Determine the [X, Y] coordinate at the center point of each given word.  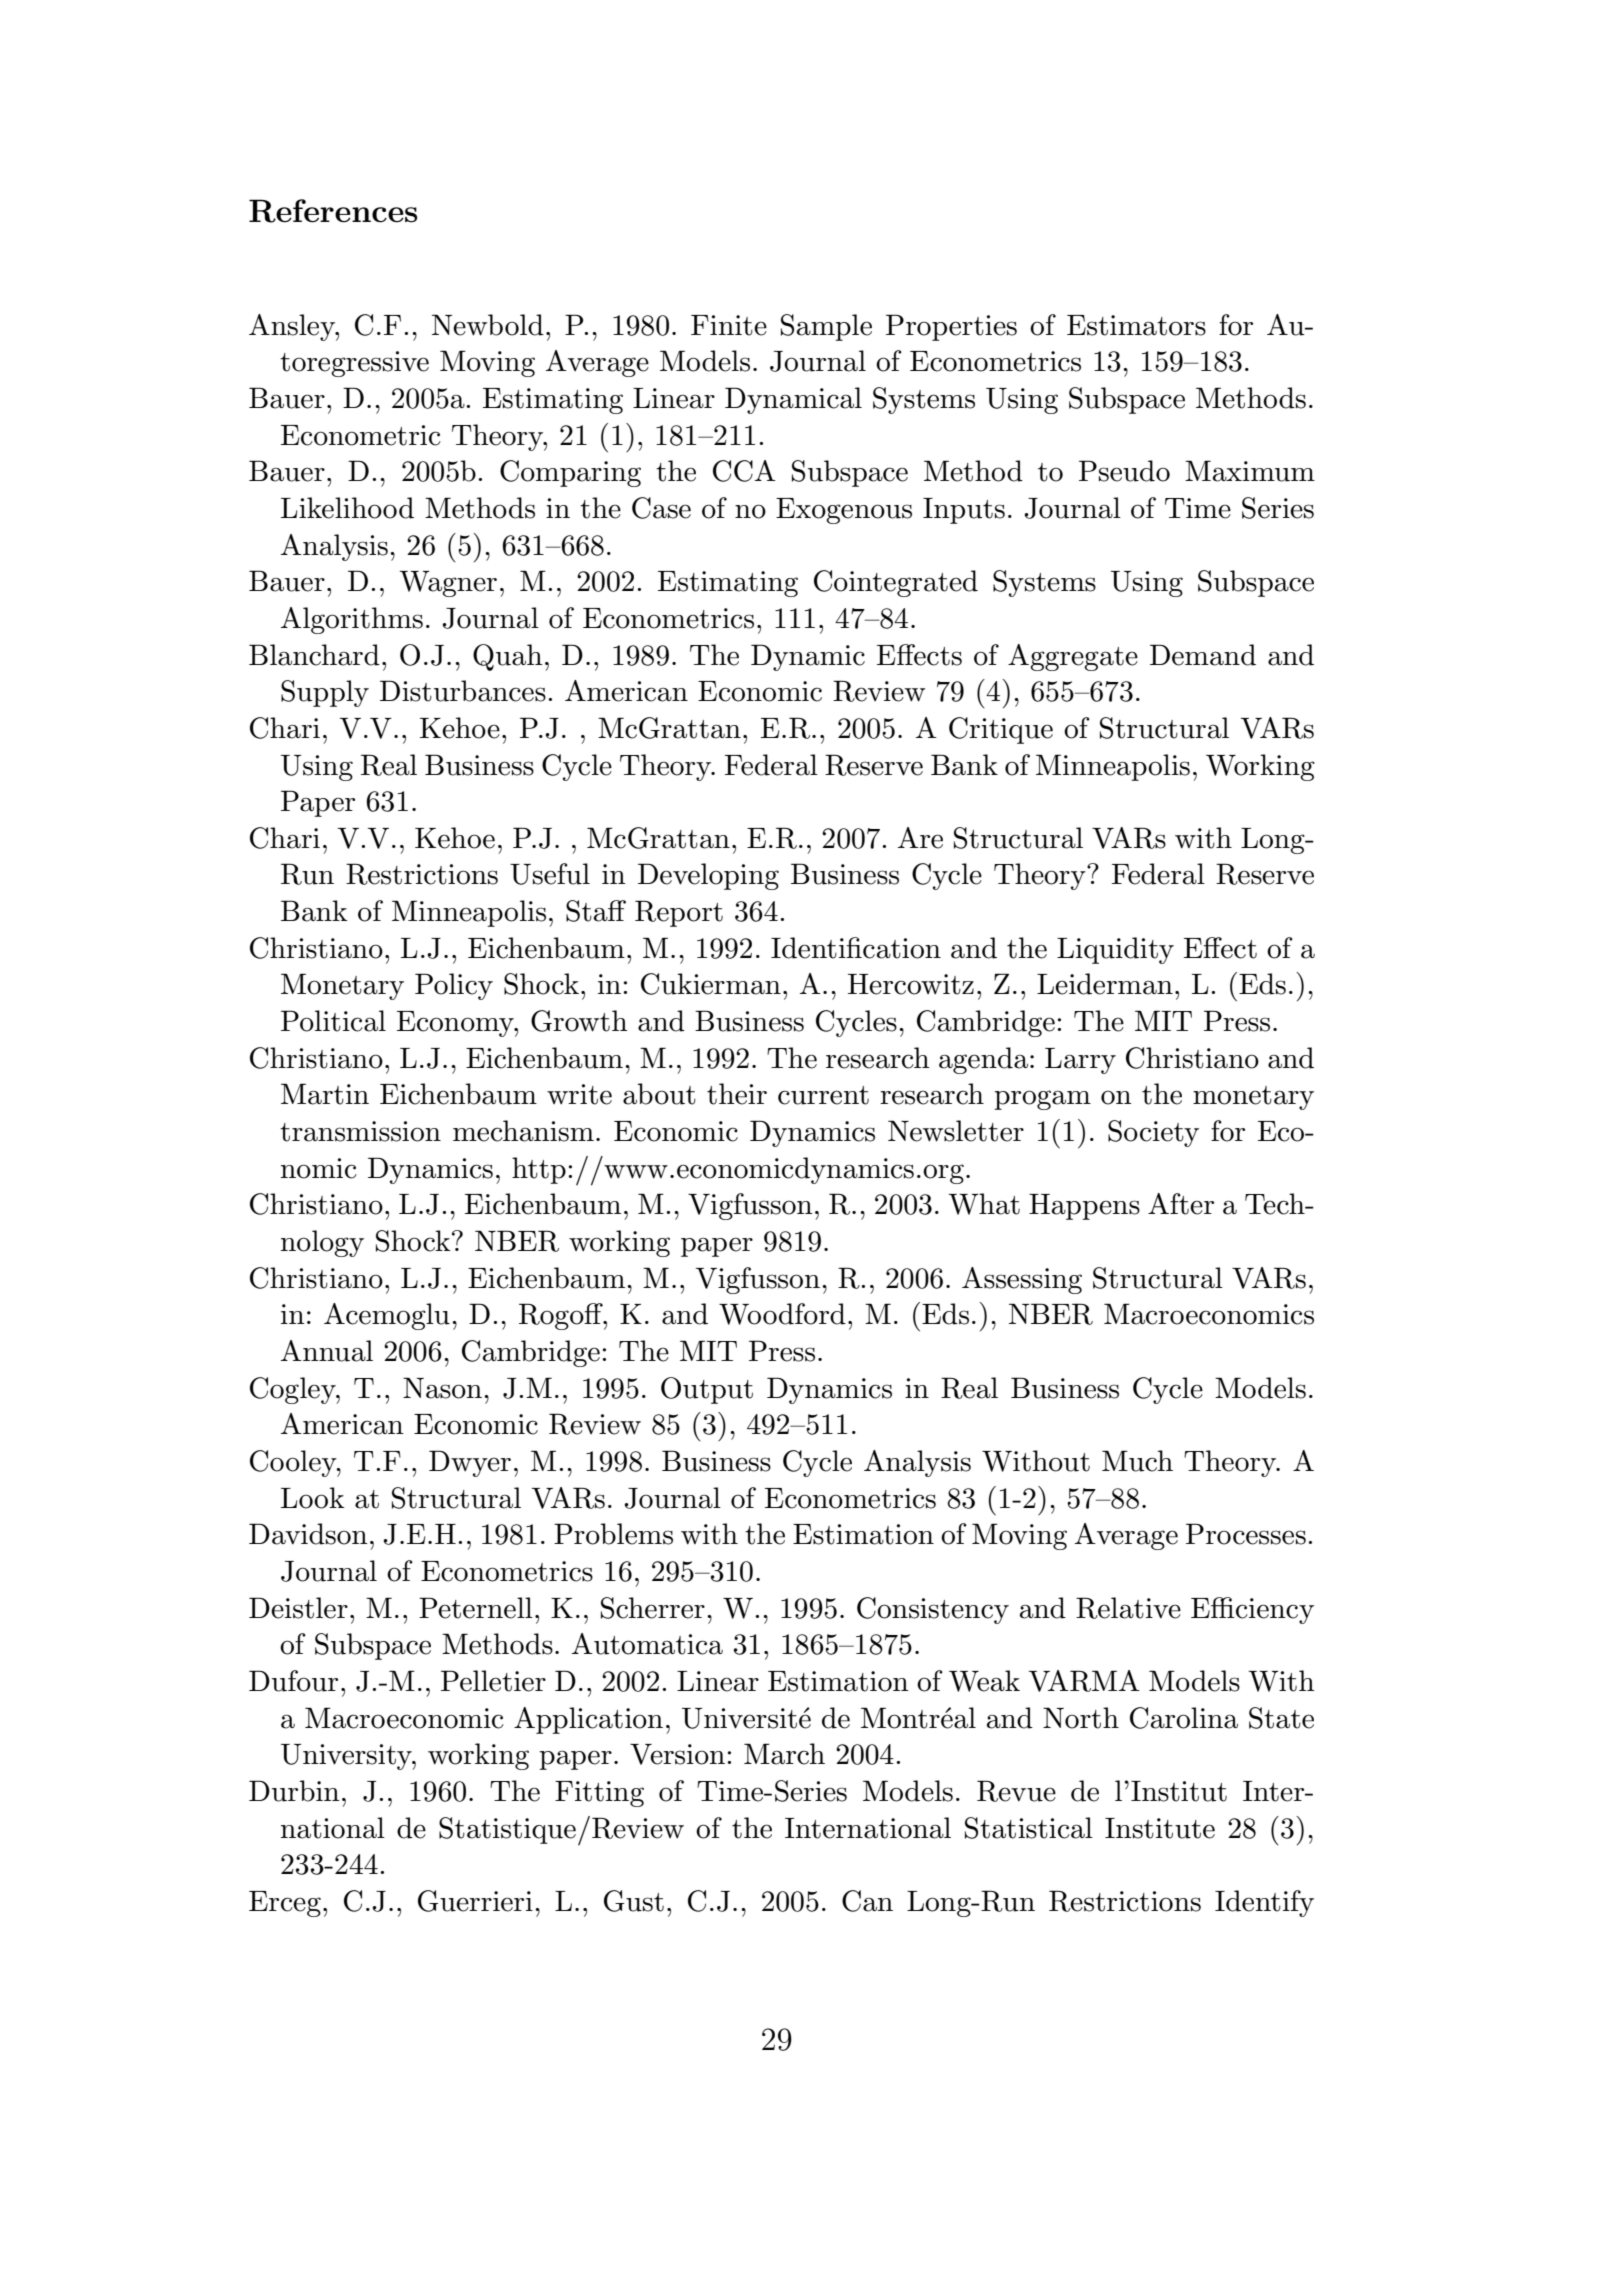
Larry [1080, 1061]
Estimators [1136, 325]
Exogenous [844, 511]
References [333, 211]
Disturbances [463, 691]
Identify [1264, 1903]
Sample [826, 327]
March [784, 1754]
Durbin [294, 1791]
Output [707, 1390]
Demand [1203, 655]
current [823, 1095]
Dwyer [470, 1463]
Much [1137, 1461]
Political [333, 1021]
